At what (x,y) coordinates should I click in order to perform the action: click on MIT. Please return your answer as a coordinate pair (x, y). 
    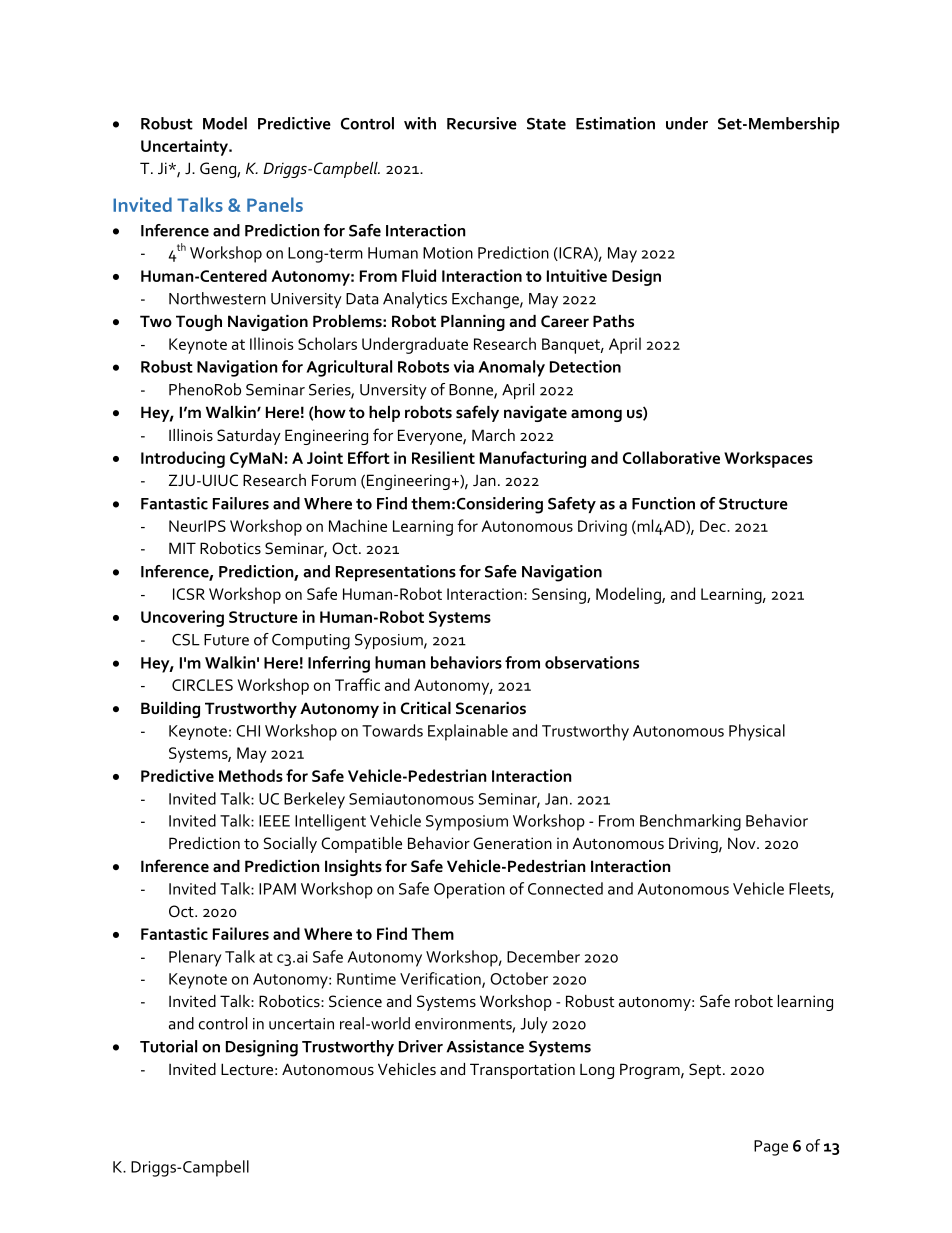
    Looking at the image, I should click on (182, 548).
